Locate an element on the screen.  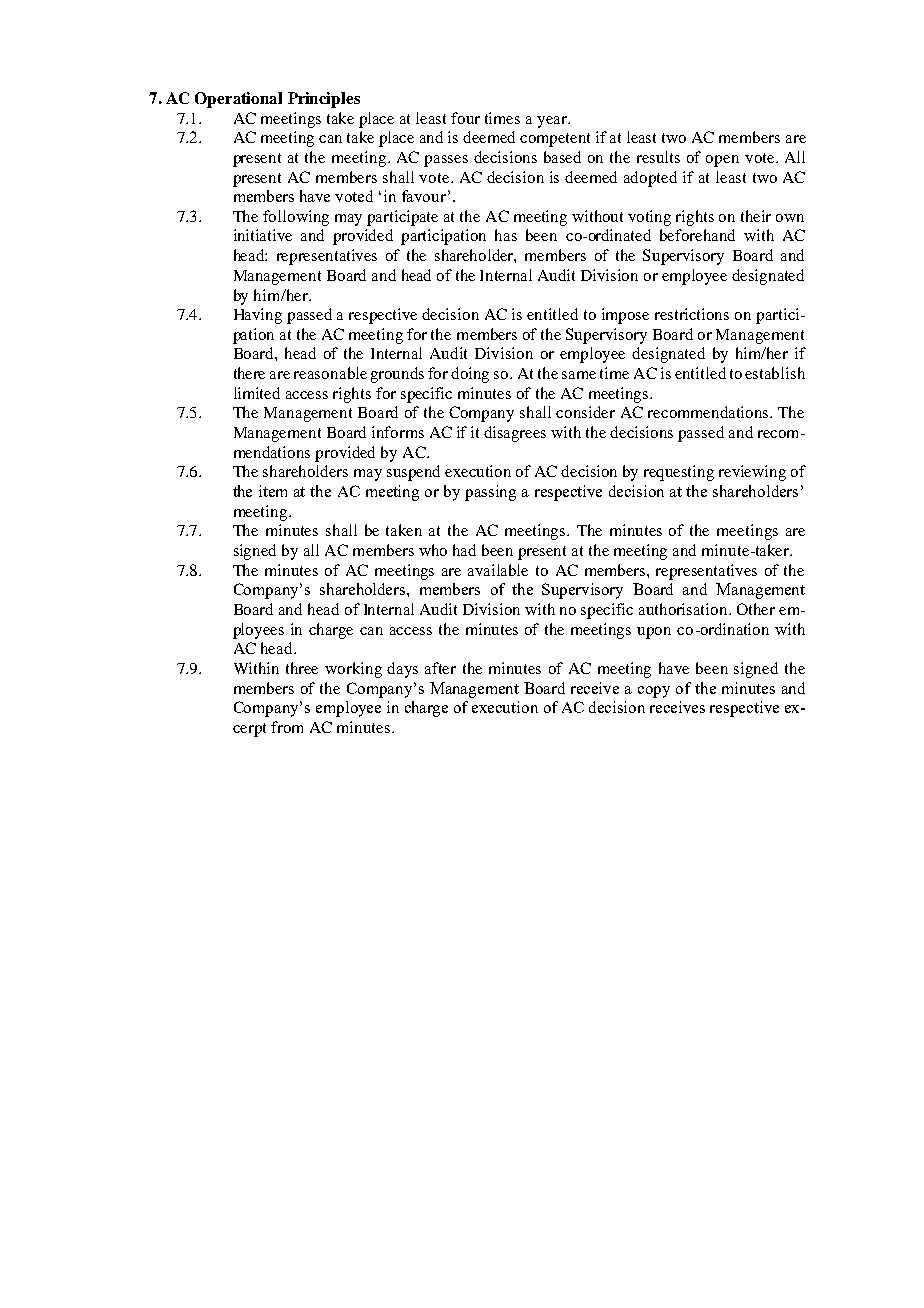
doing is located at coordinates (470, 375).
